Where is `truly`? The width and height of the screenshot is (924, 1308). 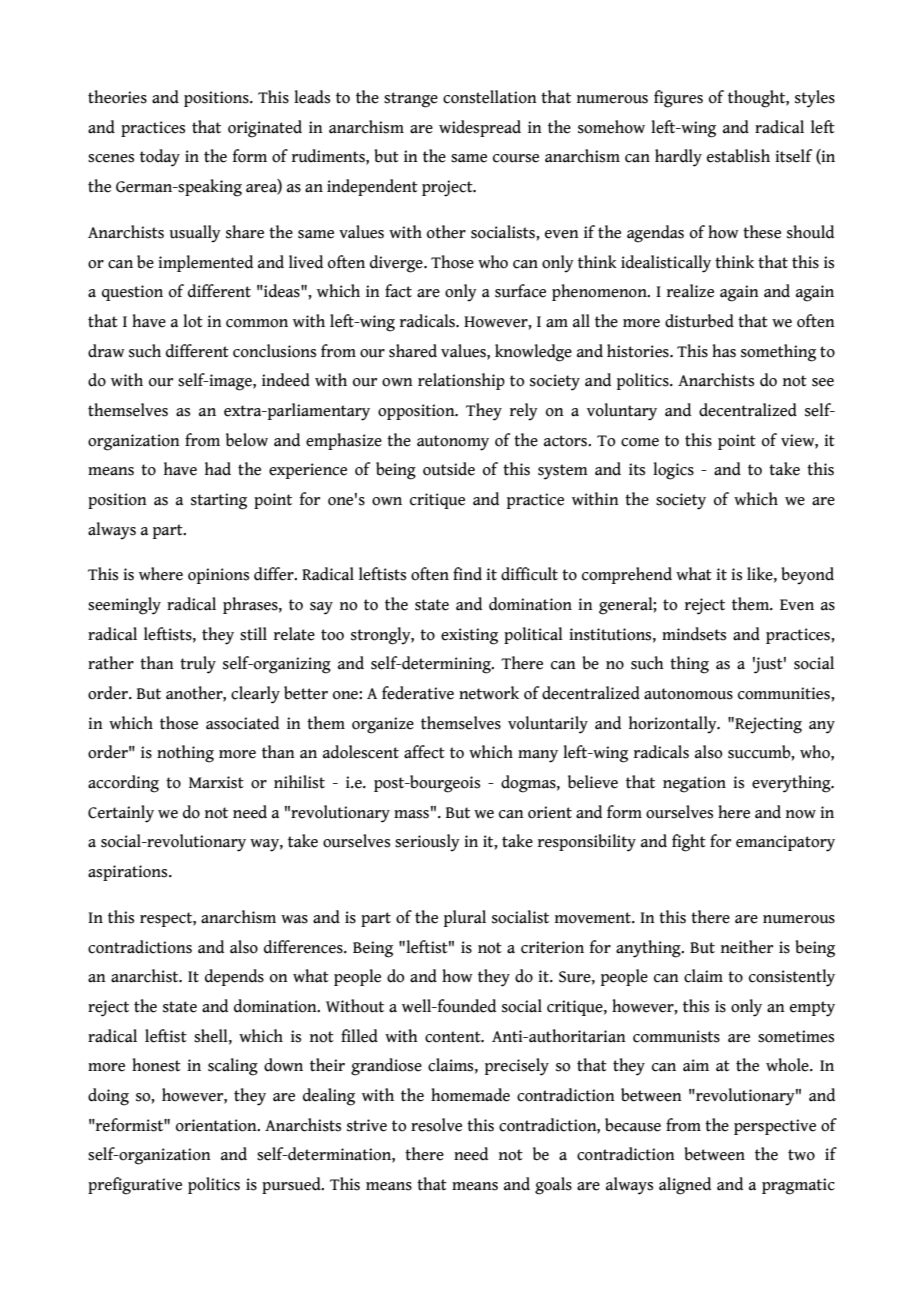 truly is located at coordinates (198, 665).
